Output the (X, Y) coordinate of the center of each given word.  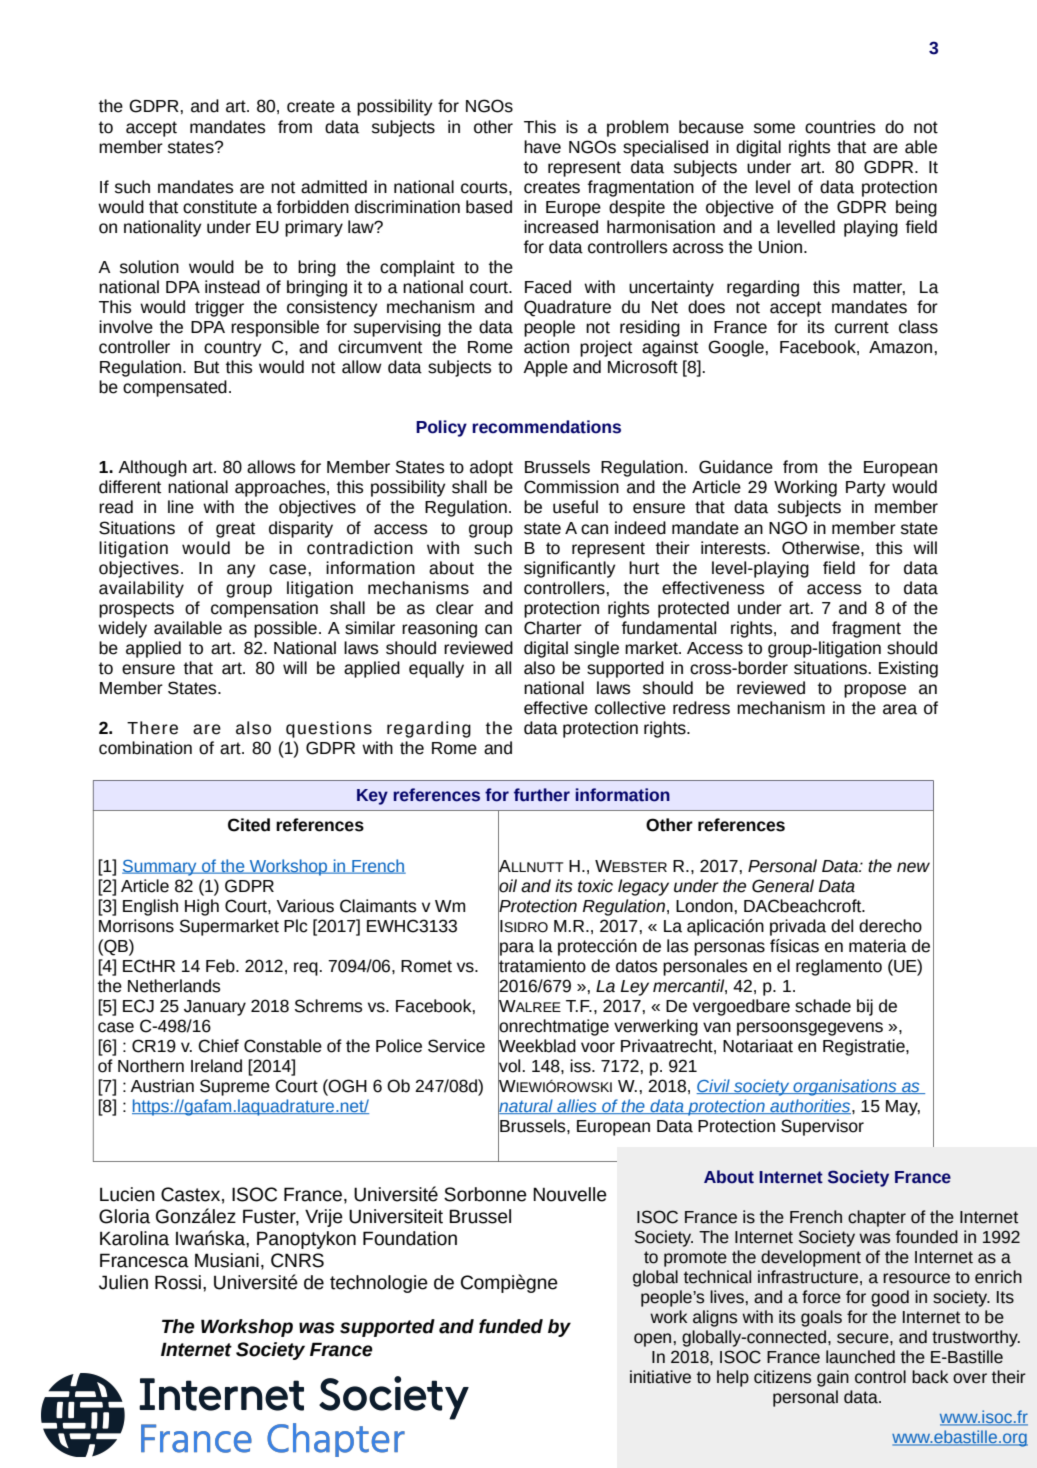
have (542, 147)
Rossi (178, 1282)
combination (145, 748)
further (542, 795)
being (916, 208)
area (900, 709)
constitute (220, 207)
